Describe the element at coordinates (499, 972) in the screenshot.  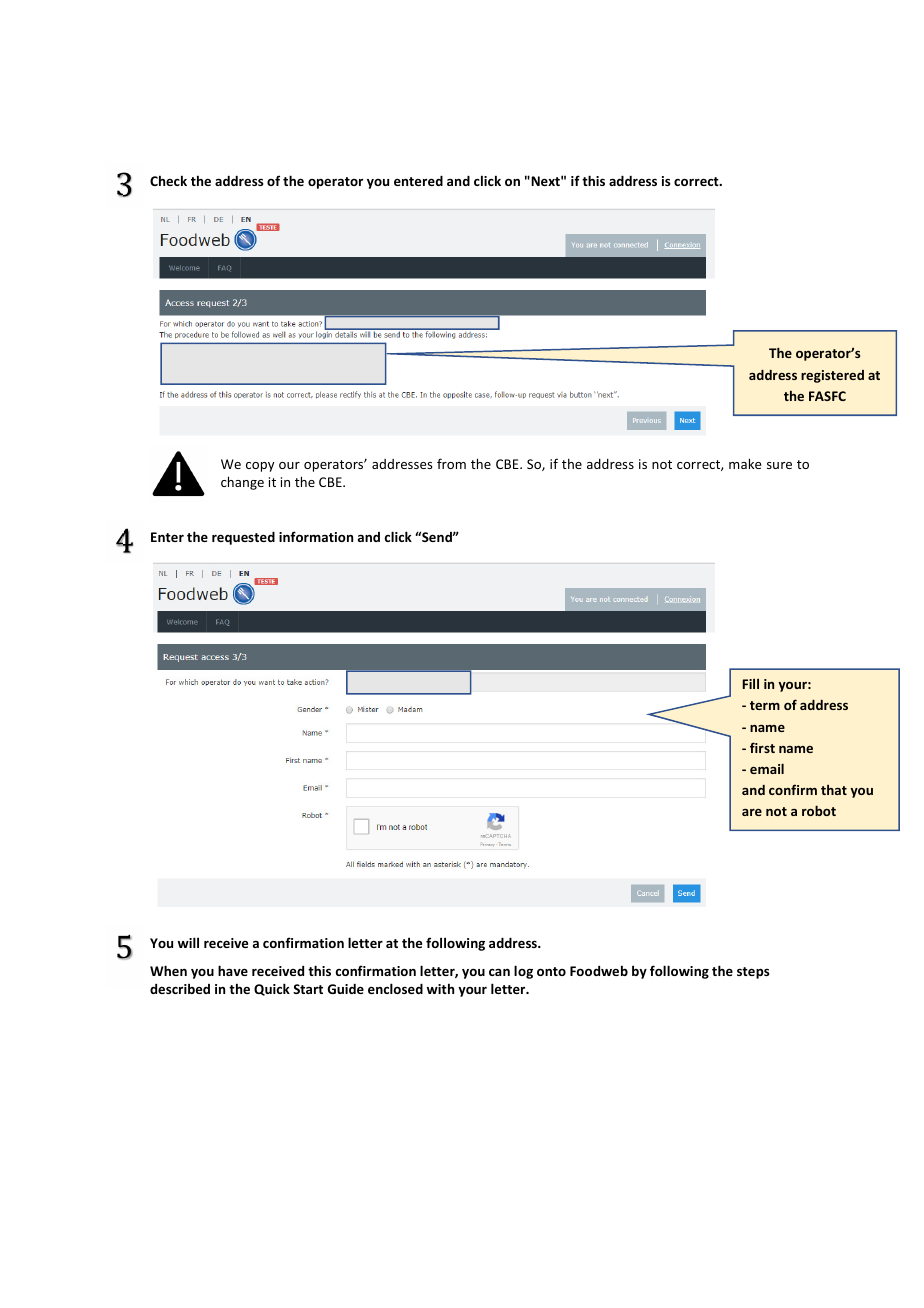
I see `can` at that location.
